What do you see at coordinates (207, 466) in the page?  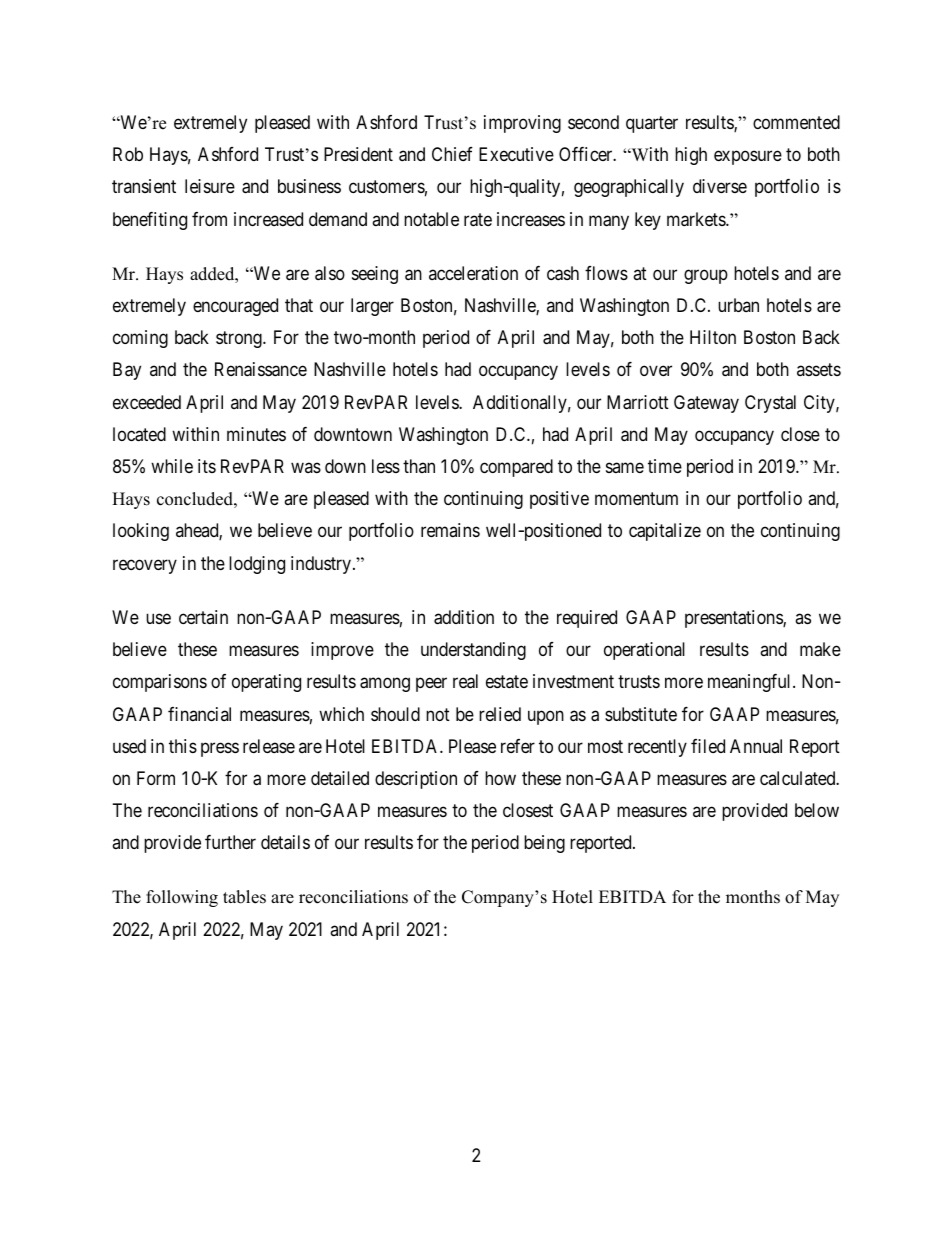 I see `its` at bounding box center [207, 466].
